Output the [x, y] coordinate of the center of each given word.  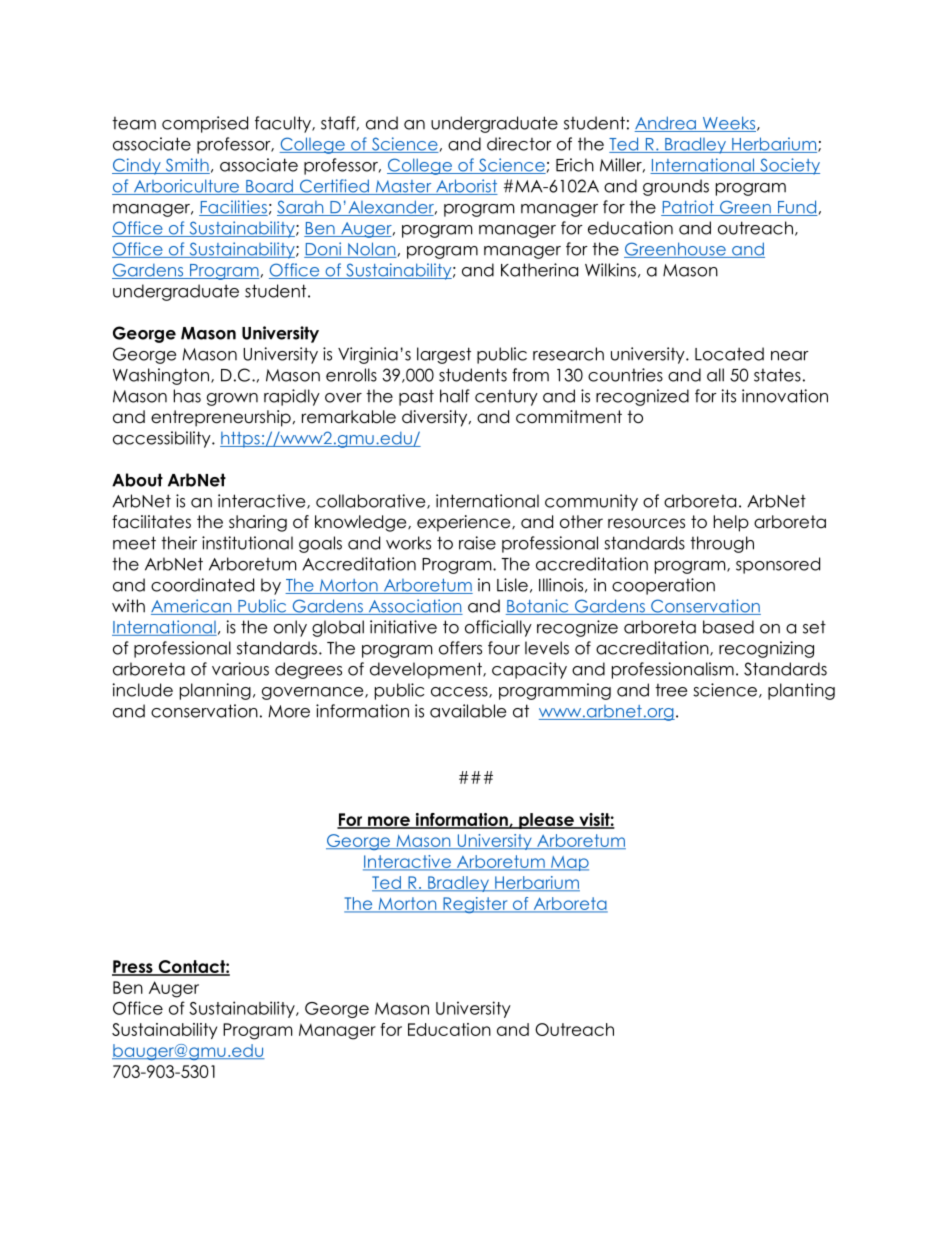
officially [498, 628]
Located [729, 354]
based [728, 627]
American [192, 607]
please [546, 821]
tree [671, 690]
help [731, 523]
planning [215, 691]
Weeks [729, 124]
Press [133, 967]
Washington [161, 376]
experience [465, 523]
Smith [186, 166]
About [137, 480]
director [519, 144]
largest [444, 355]
